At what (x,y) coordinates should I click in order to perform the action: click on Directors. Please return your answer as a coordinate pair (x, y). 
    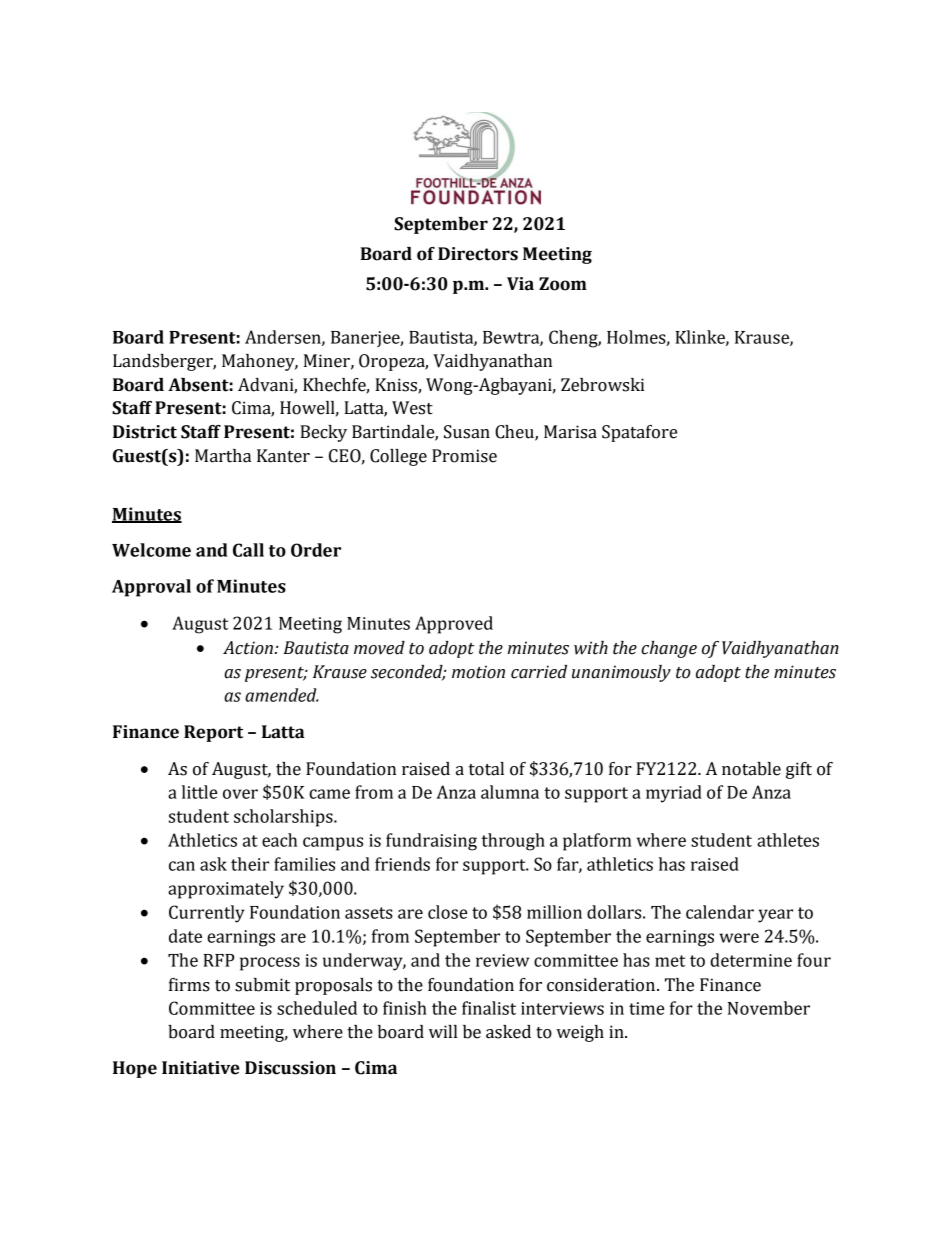
    Looking at the image, I should click on (478, 254).
